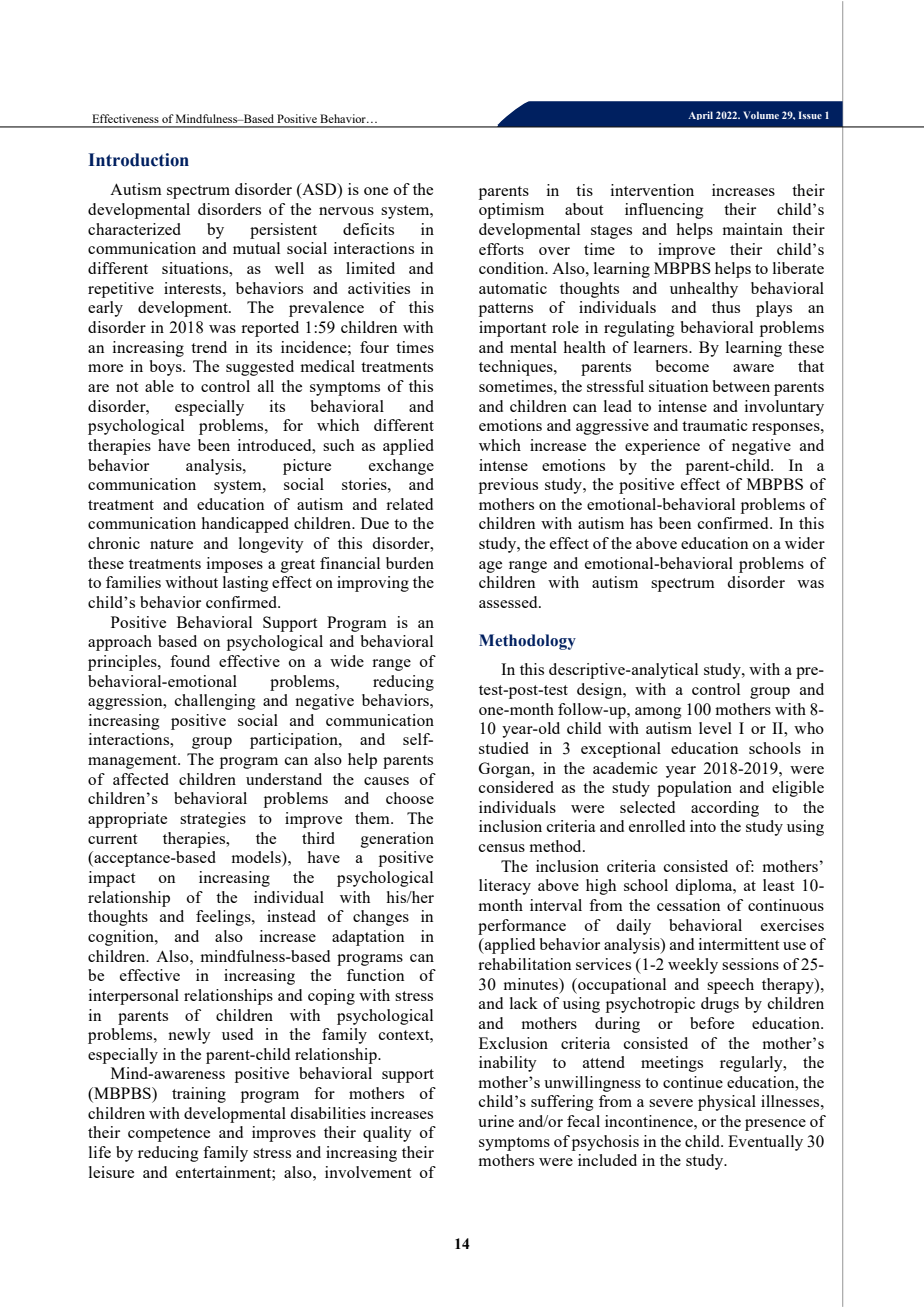  What do you see at coordinates (700, 115) in the screenshot?
I see `April` at bounding box center [700, 115].
